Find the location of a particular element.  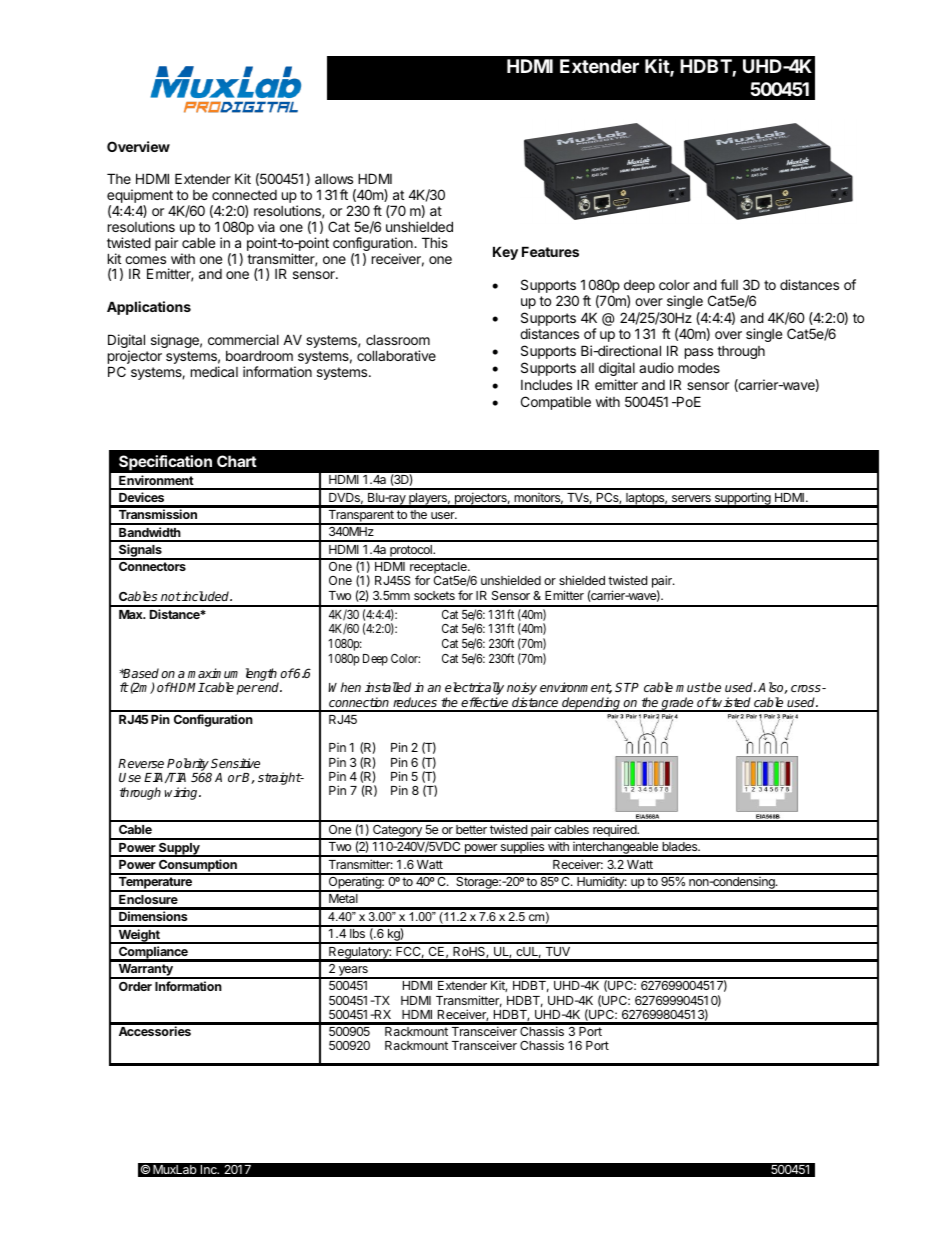

Sensitive is located at coordinates (235, 763).
